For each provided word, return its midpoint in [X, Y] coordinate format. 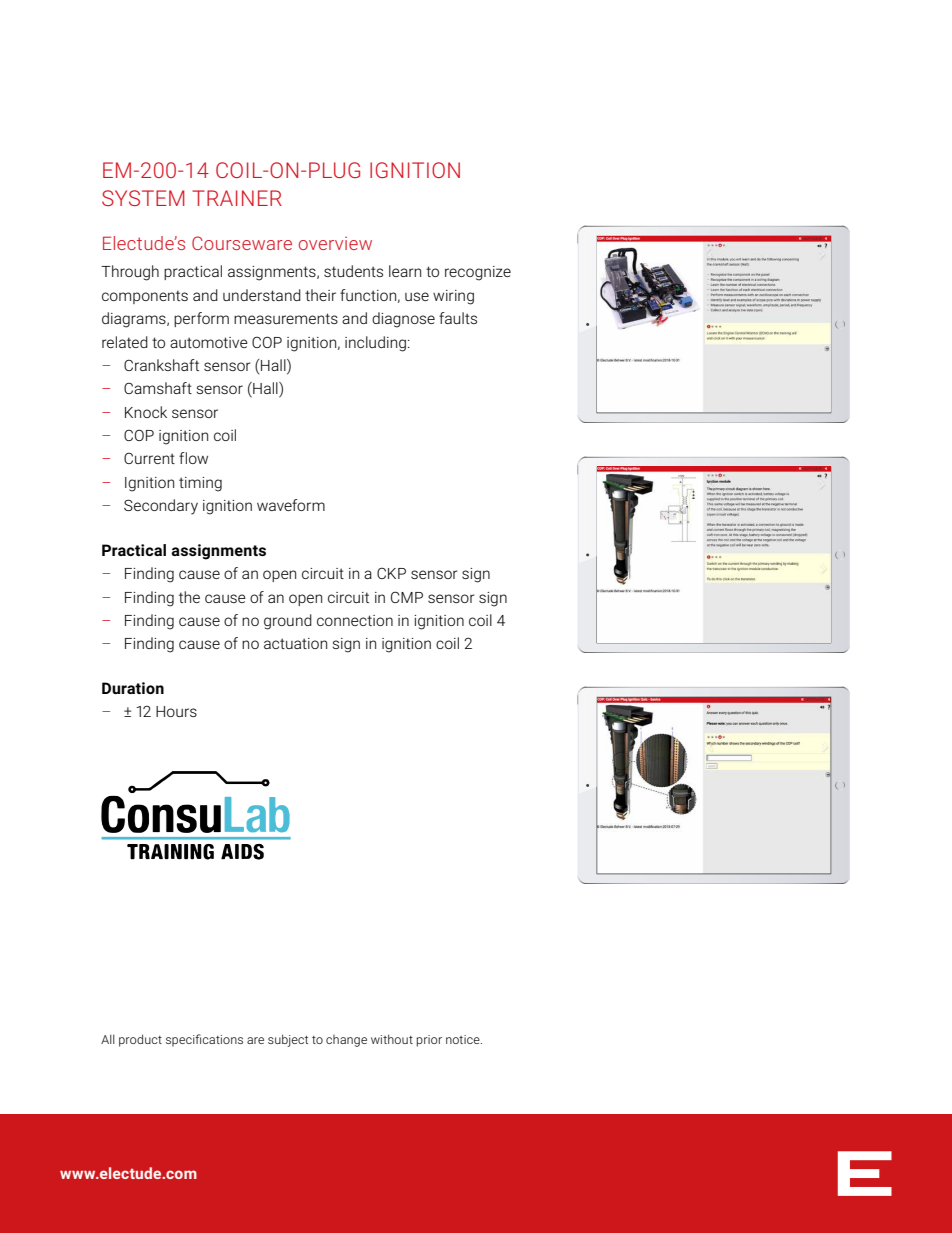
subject [288, 1040]
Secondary [161, 507]
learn [405, 271]
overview [335, 243]
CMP [407, 597]
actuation [295, 643]
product [140, 1040]
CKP [391, 573]
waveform [291, 505]
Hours [176, 711]
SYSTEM [143, 198]
